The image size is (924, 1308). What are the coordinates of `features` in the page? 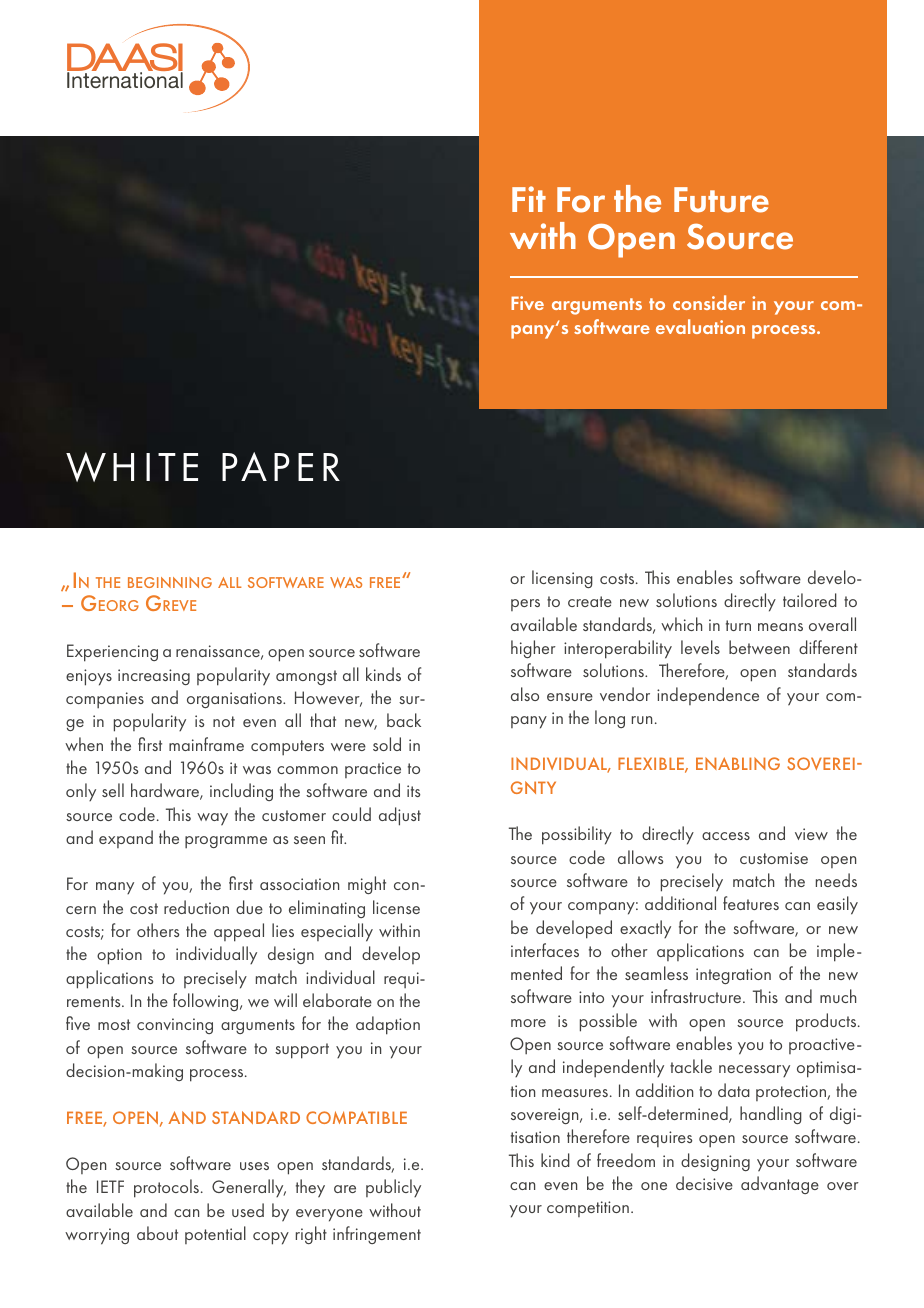 It's located at (751, 903).
